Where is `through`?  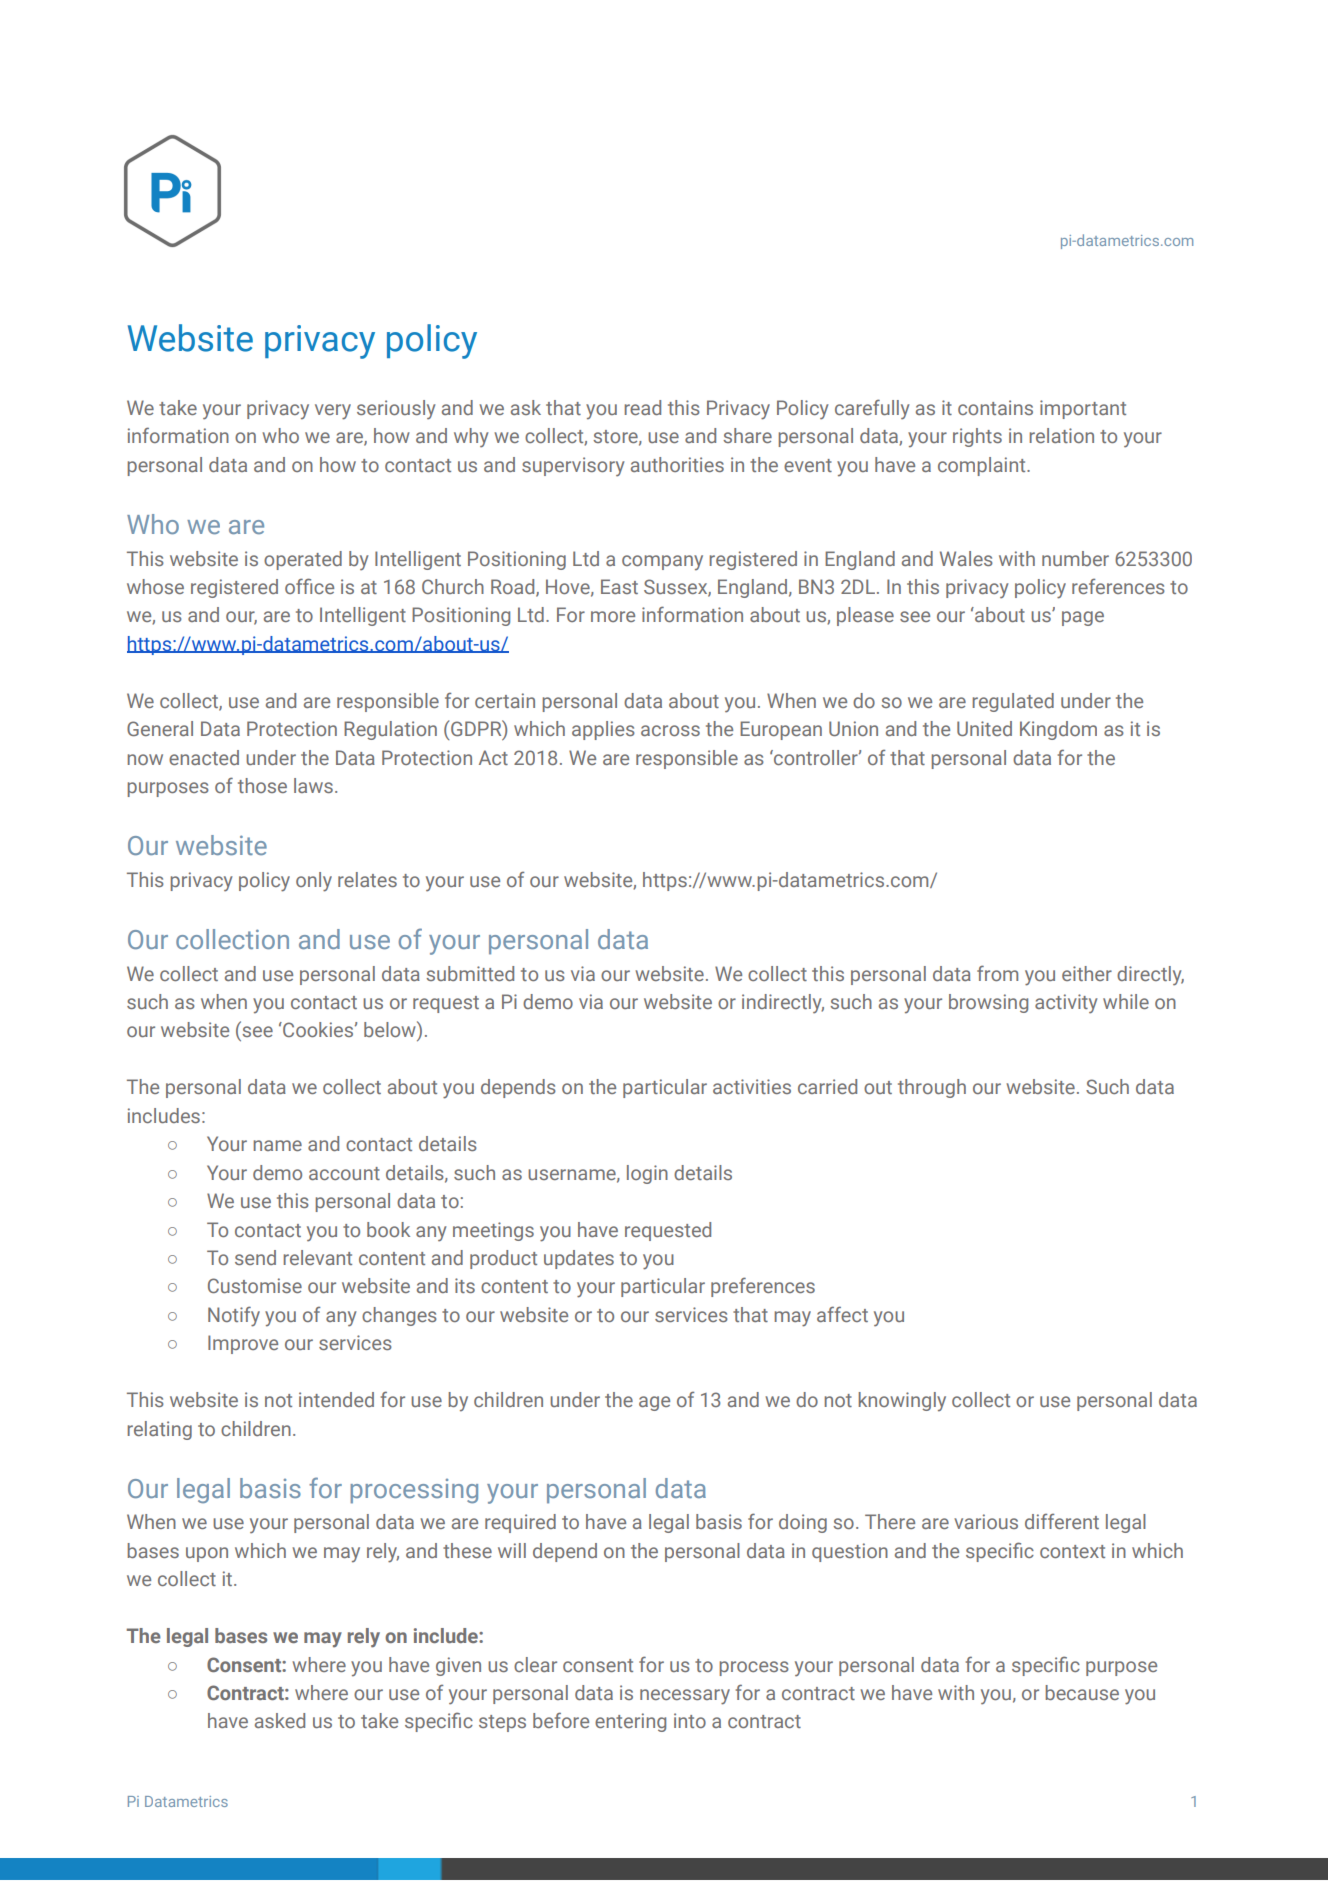 through is located at coordinates (932, 1088).
